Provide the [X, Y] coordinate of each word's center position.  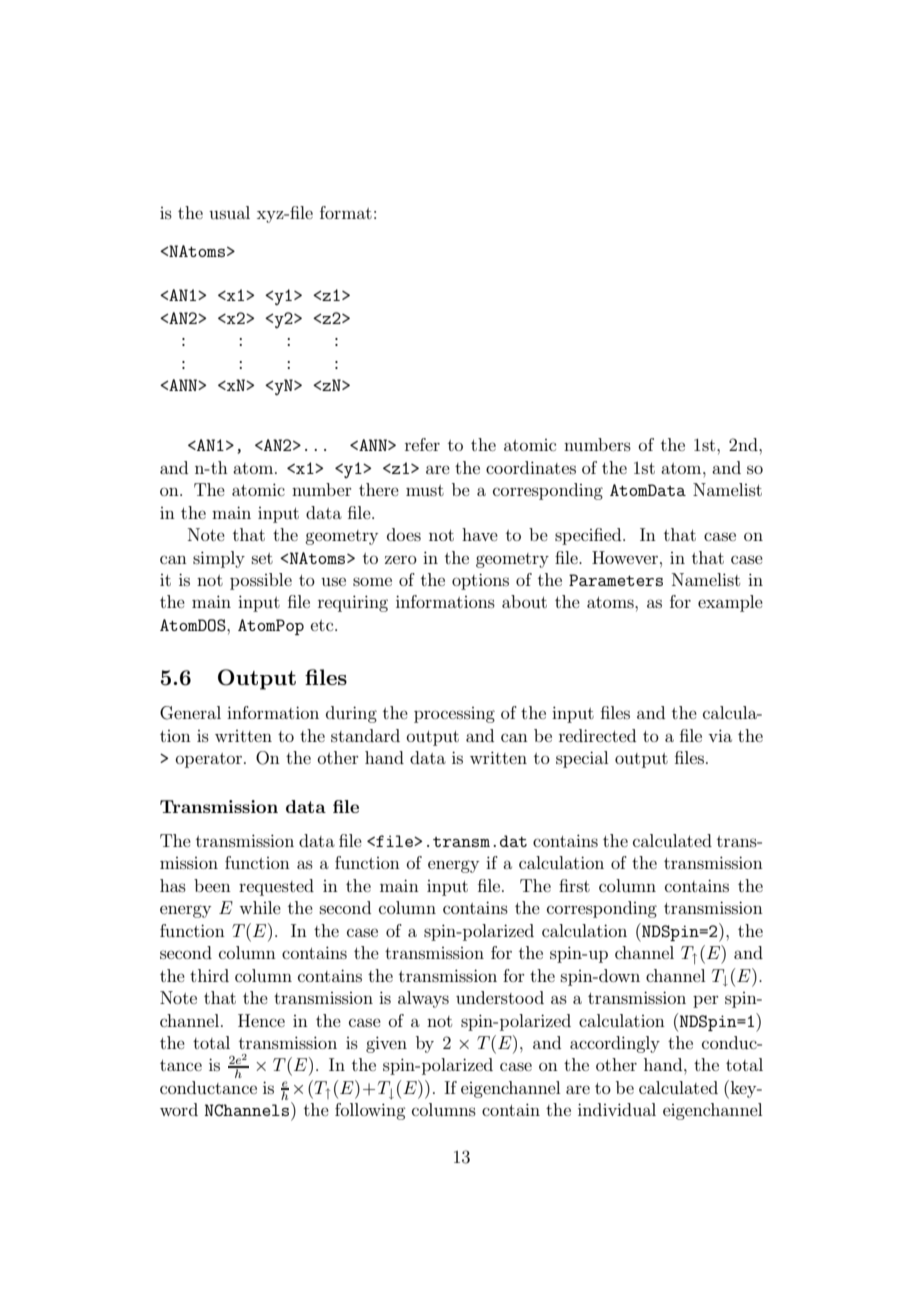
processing [454, 715]
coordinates [531, 467]
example [730, 603]
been [212, 885]
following [370, 1111]
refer [422, 444]
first [574, 885]
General [190, 713]
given [386, 1044]
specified [589, 536]
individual [617, 1109]
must [425, 490]
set [262, 558]
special [582, 759]
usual [229, 212]
